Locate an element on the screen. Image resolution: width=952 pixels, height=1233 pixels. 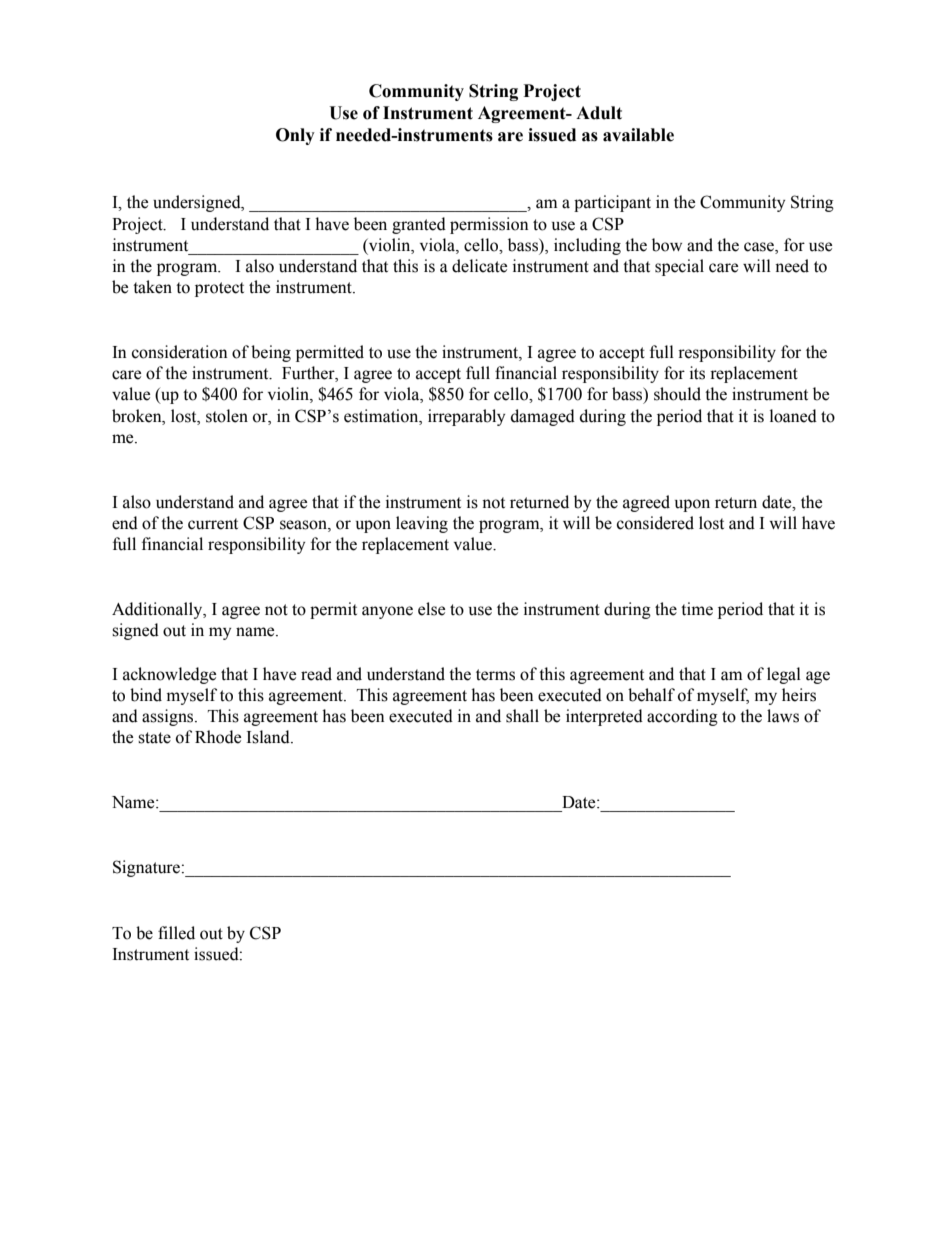
filled is located at coordinates (176, 933).
